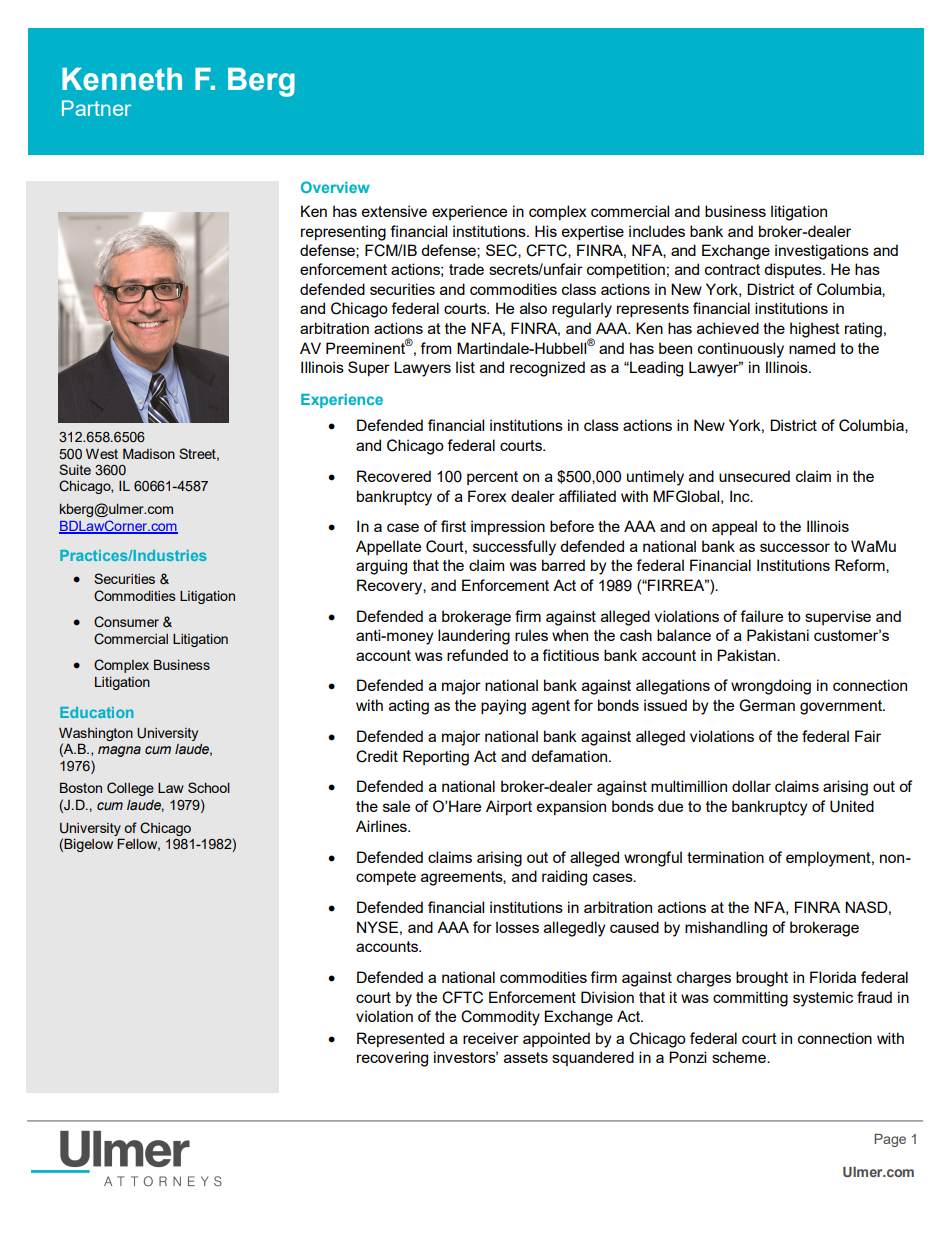 The width and height of the document is (952, 1233). Describe the element at coordinates (394, 211) in the document. I see `extensive` at that location.
